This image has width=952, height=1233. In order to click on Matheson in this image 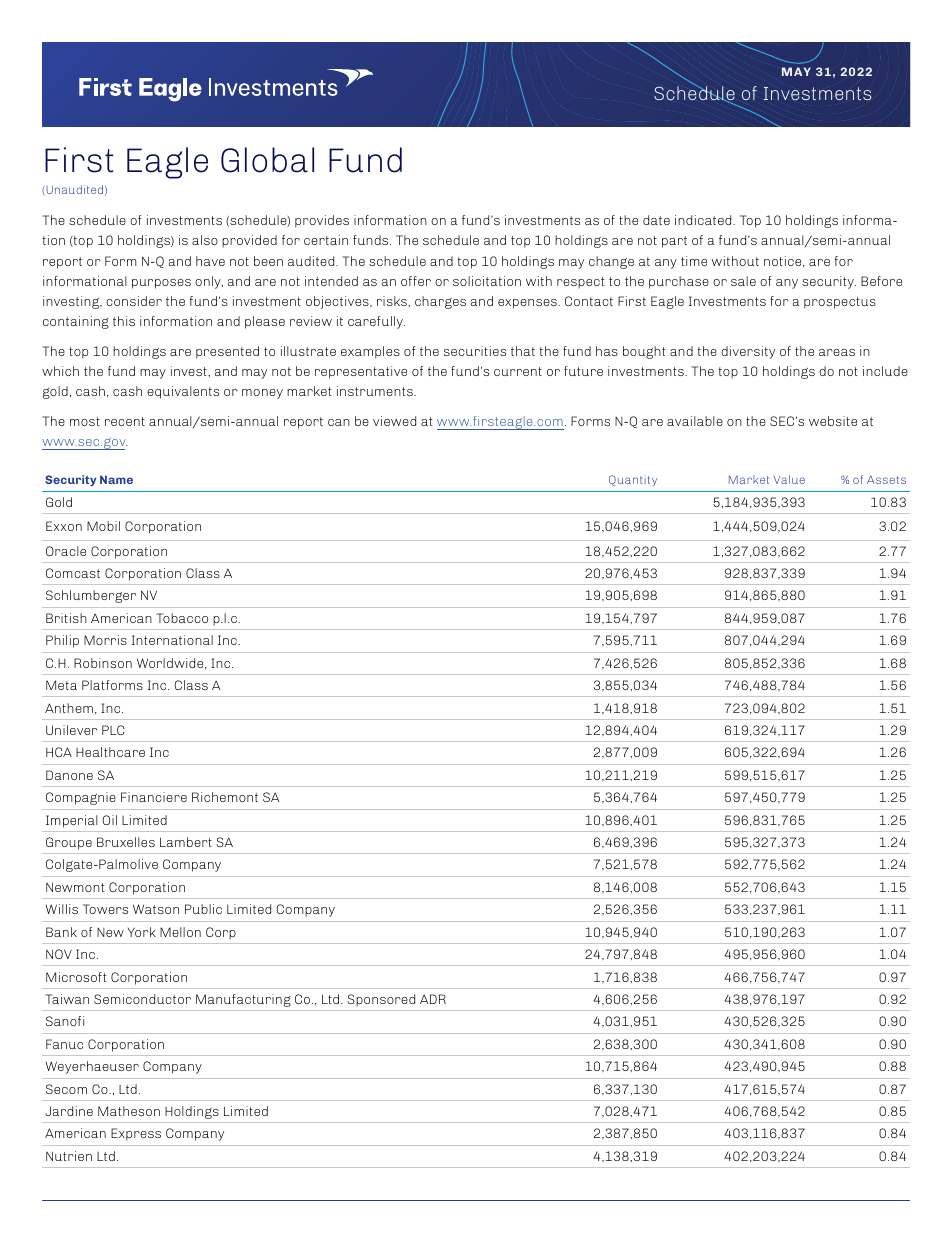, I will do `click(129, 1111)`.
